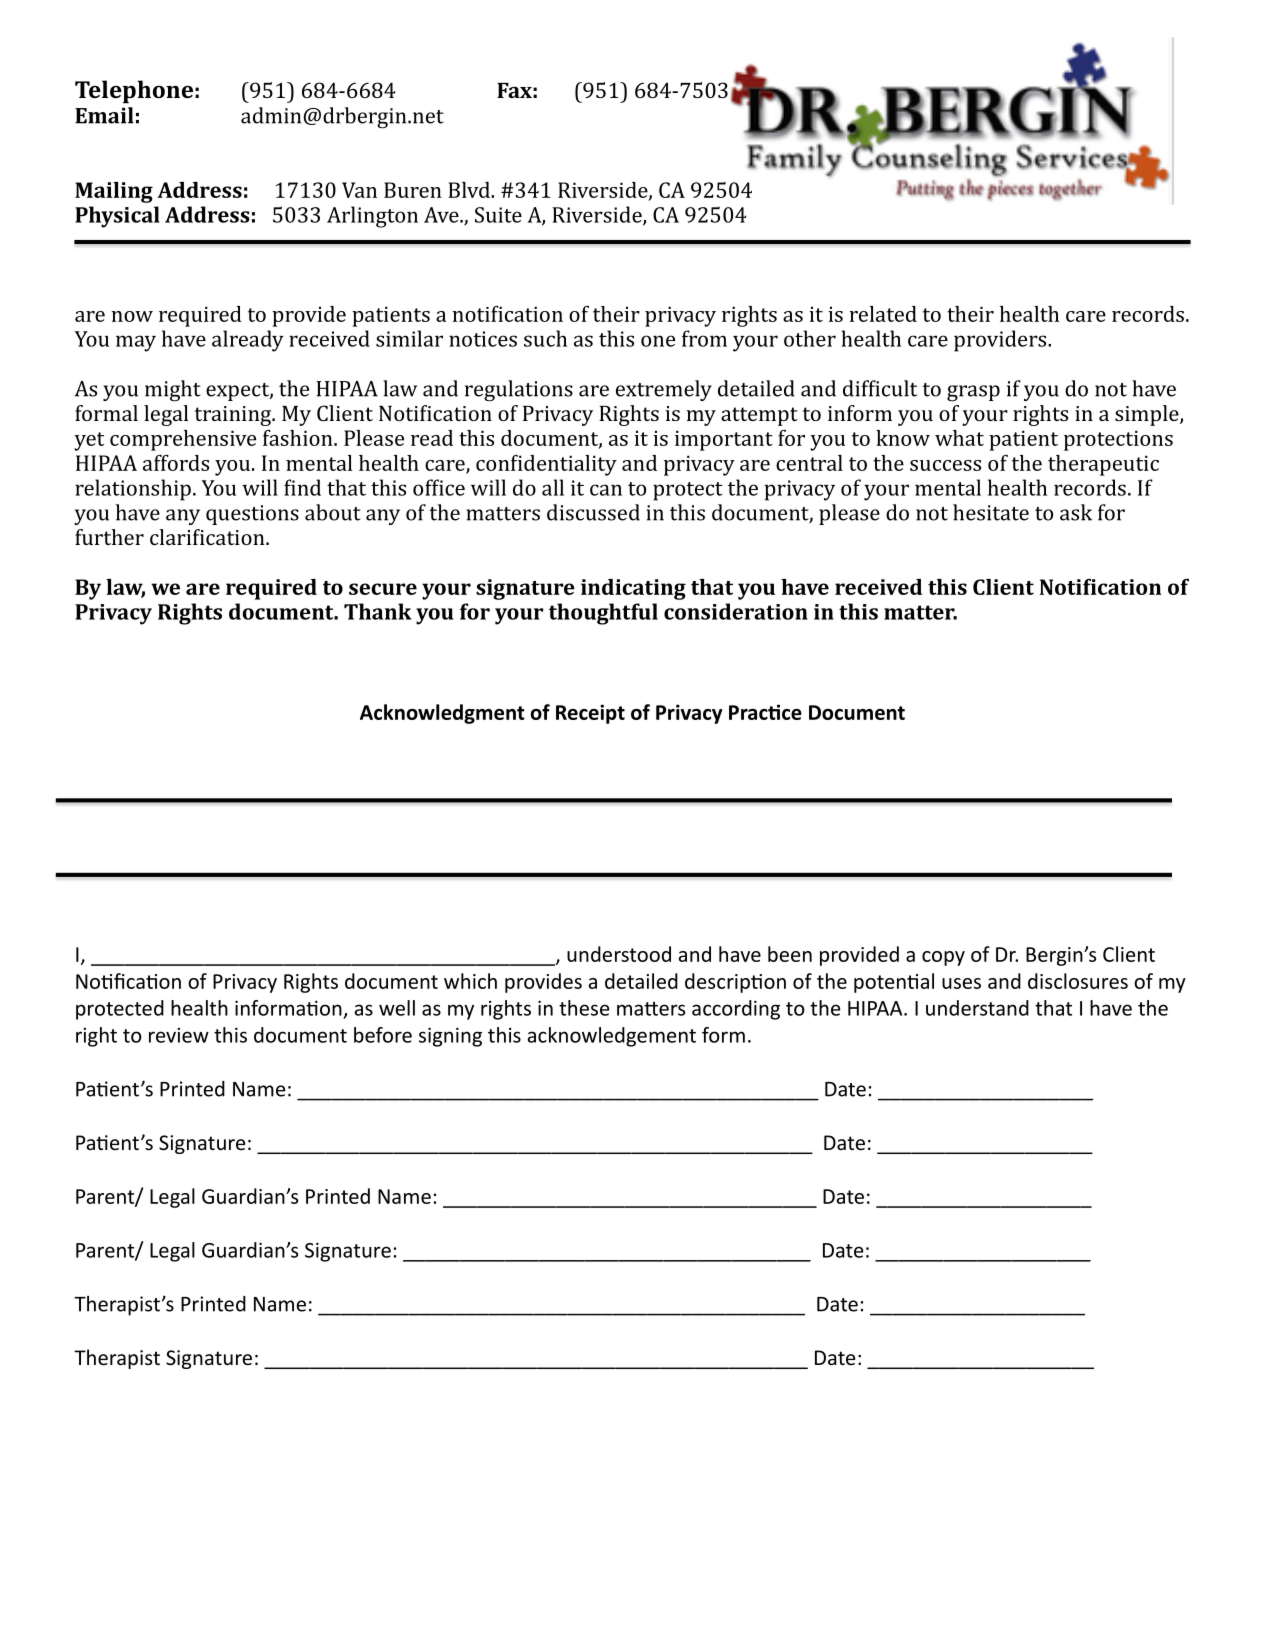 The width and height of the image is (1265, 1638). I want to click on further, so click(109, 537).
